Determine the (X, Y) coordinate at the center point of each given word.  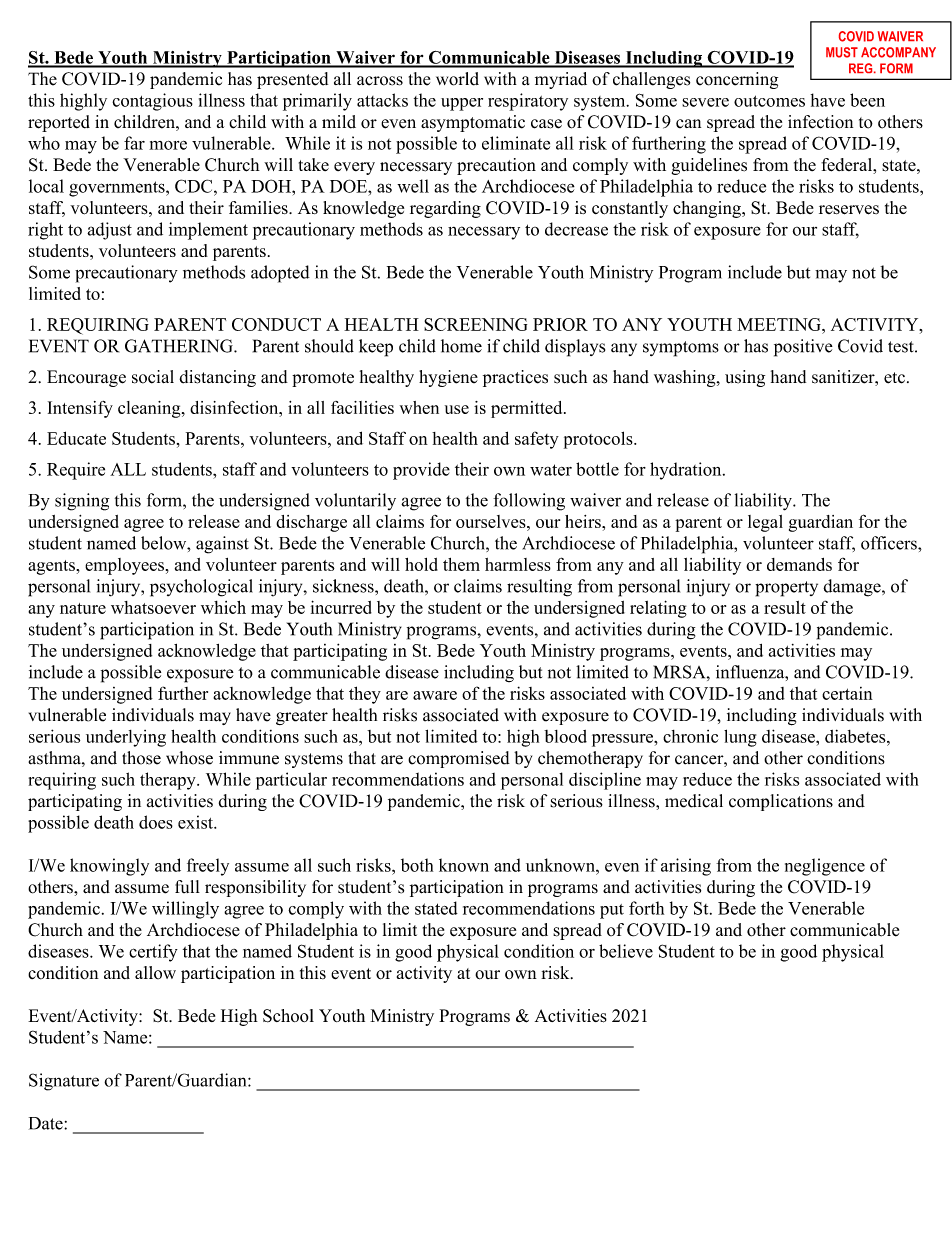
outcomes (769, 101)
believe (626, 951)
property (786, 589)
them (461, 564)
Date (47, 1123)
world (457, 79)
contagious (152, 102)
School (288, 1016)
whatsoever (153, 607)
